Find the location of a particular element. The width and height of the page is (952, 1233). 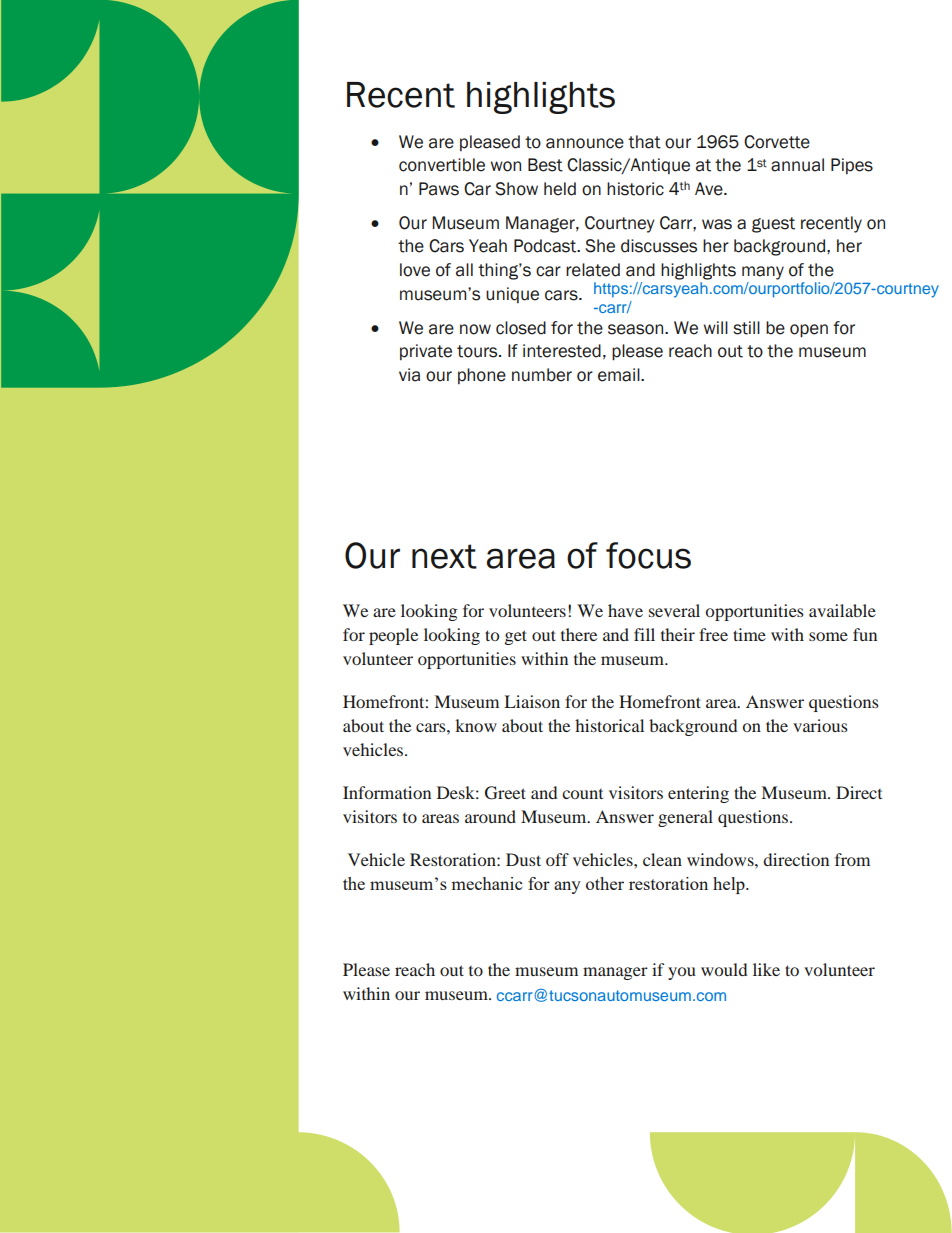

annual is located at coordinates (797, 165).
